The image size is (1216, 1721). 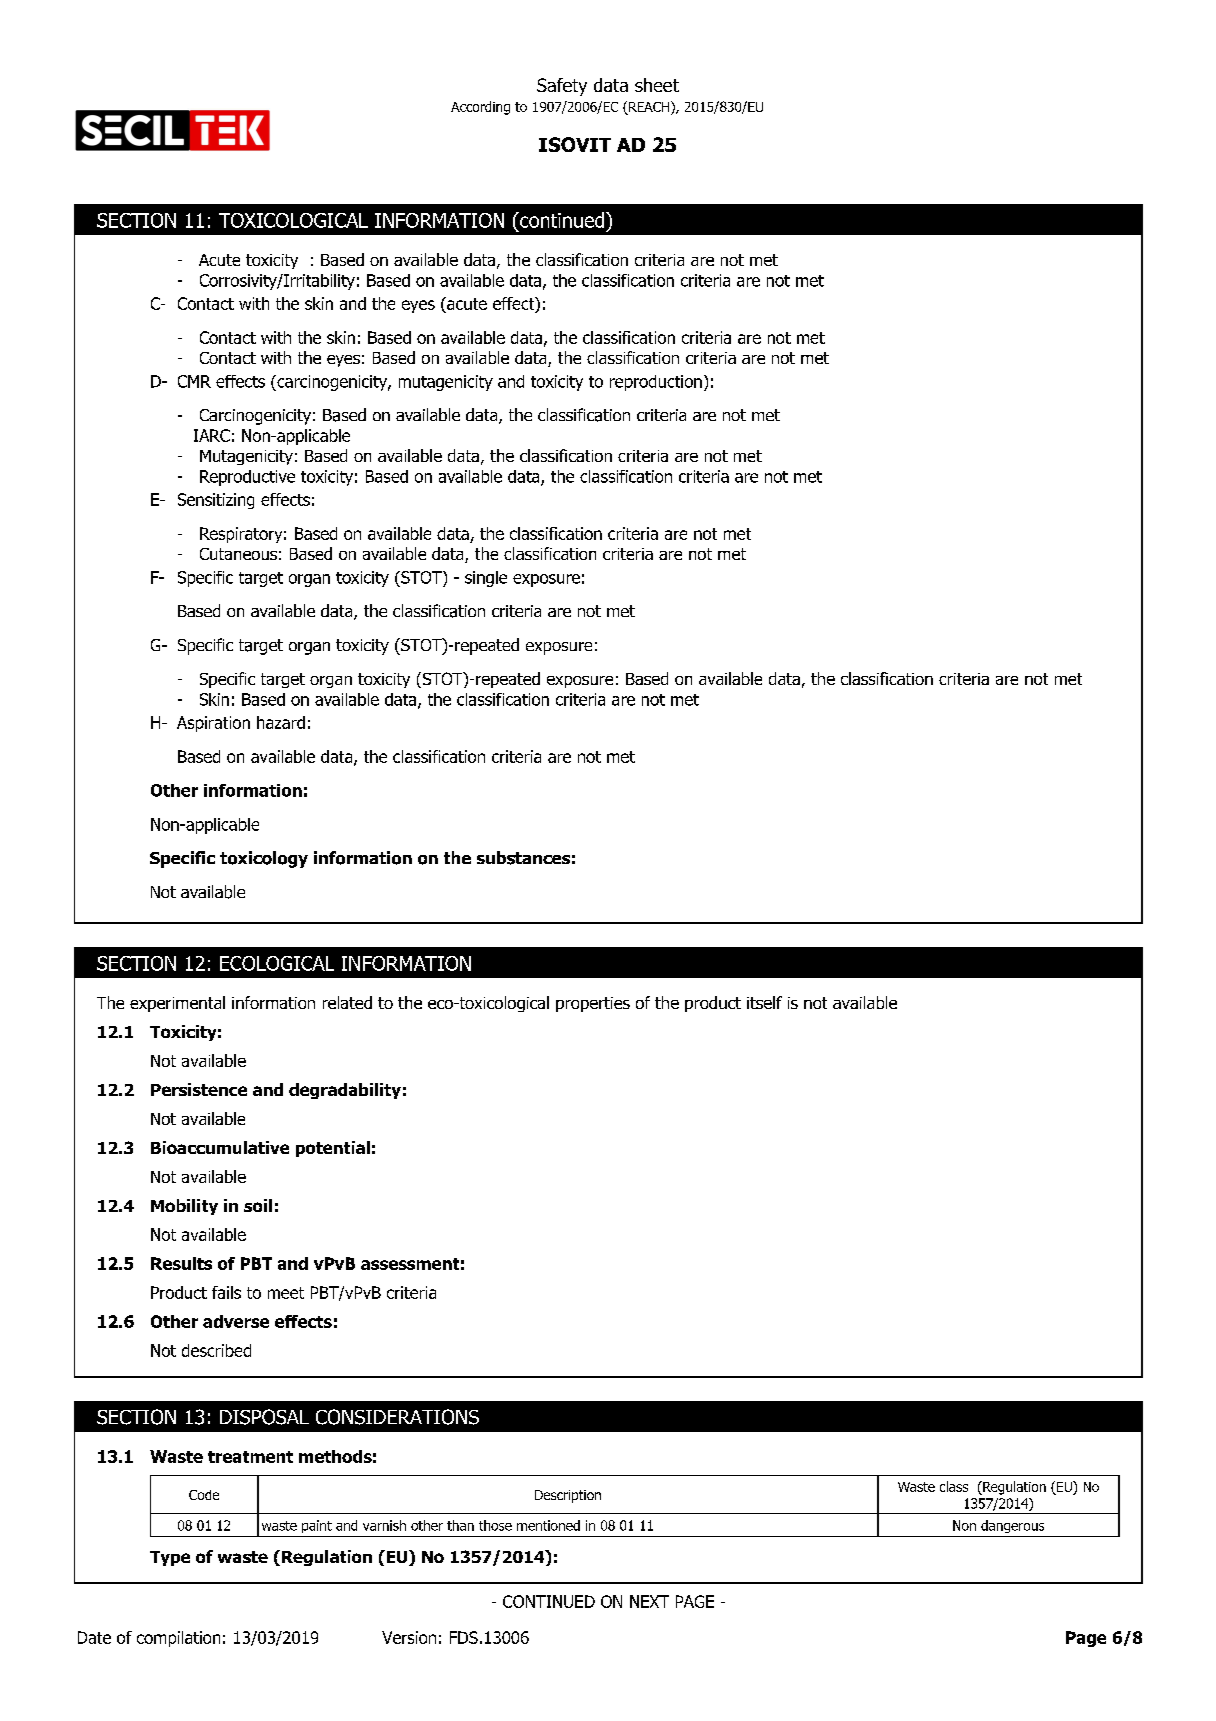 What do you see at coordinates (1012, 1526) in the page?
I see `dangerous` at bounding box center [1012, 1526].
